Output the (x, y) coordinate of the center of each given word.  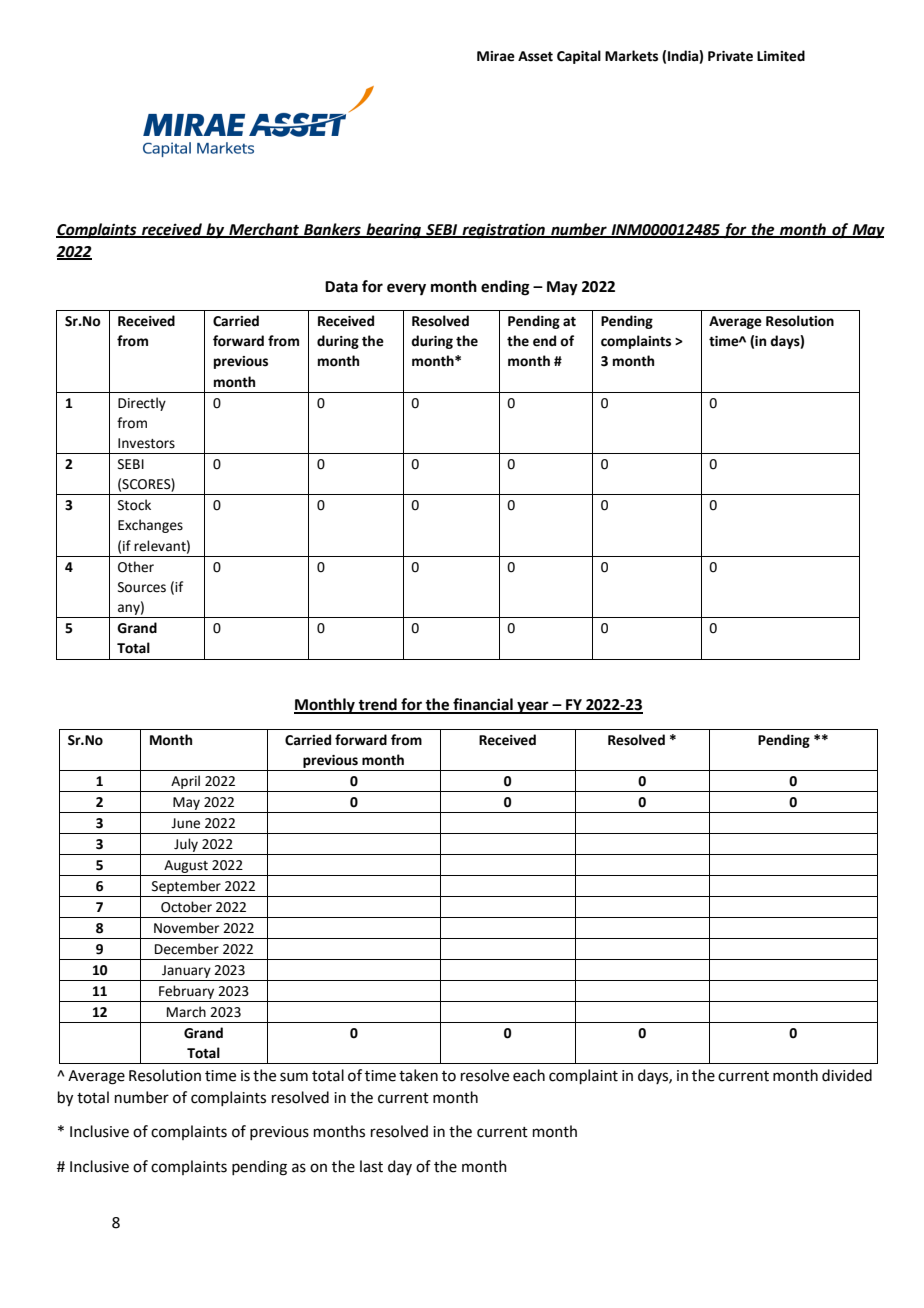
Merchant (264, 230)
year (533, 707)
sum (294, 1077)
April (185, 782)
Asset (535, 56)
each (529, 1075)
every (406, 289)
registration (503, 231)
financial (483, 705)
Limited (781, 56)
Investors (146, 443)
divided (847, 1075)
